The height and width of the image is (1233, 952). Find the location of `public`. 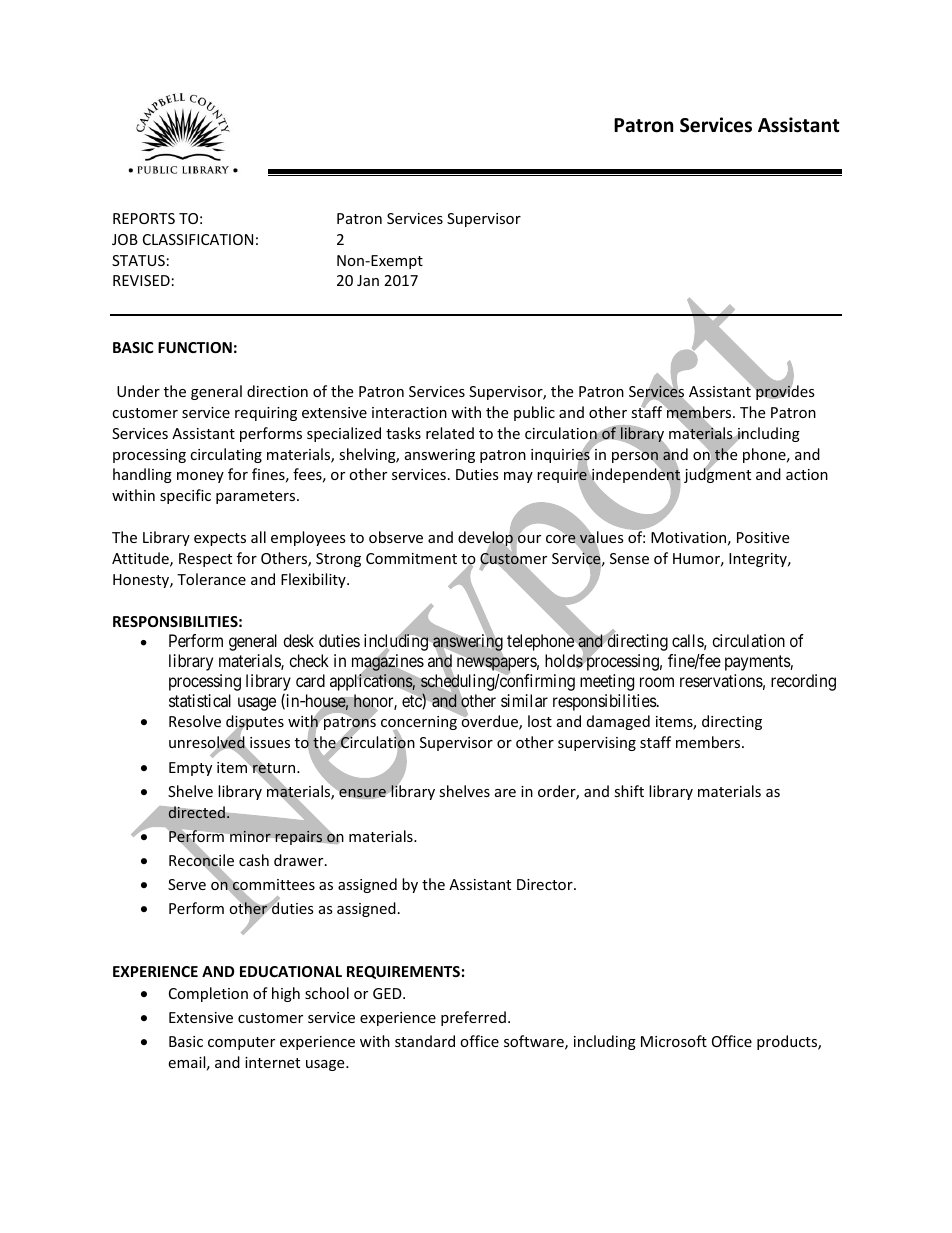

public is located at coordinates (534, 413).
